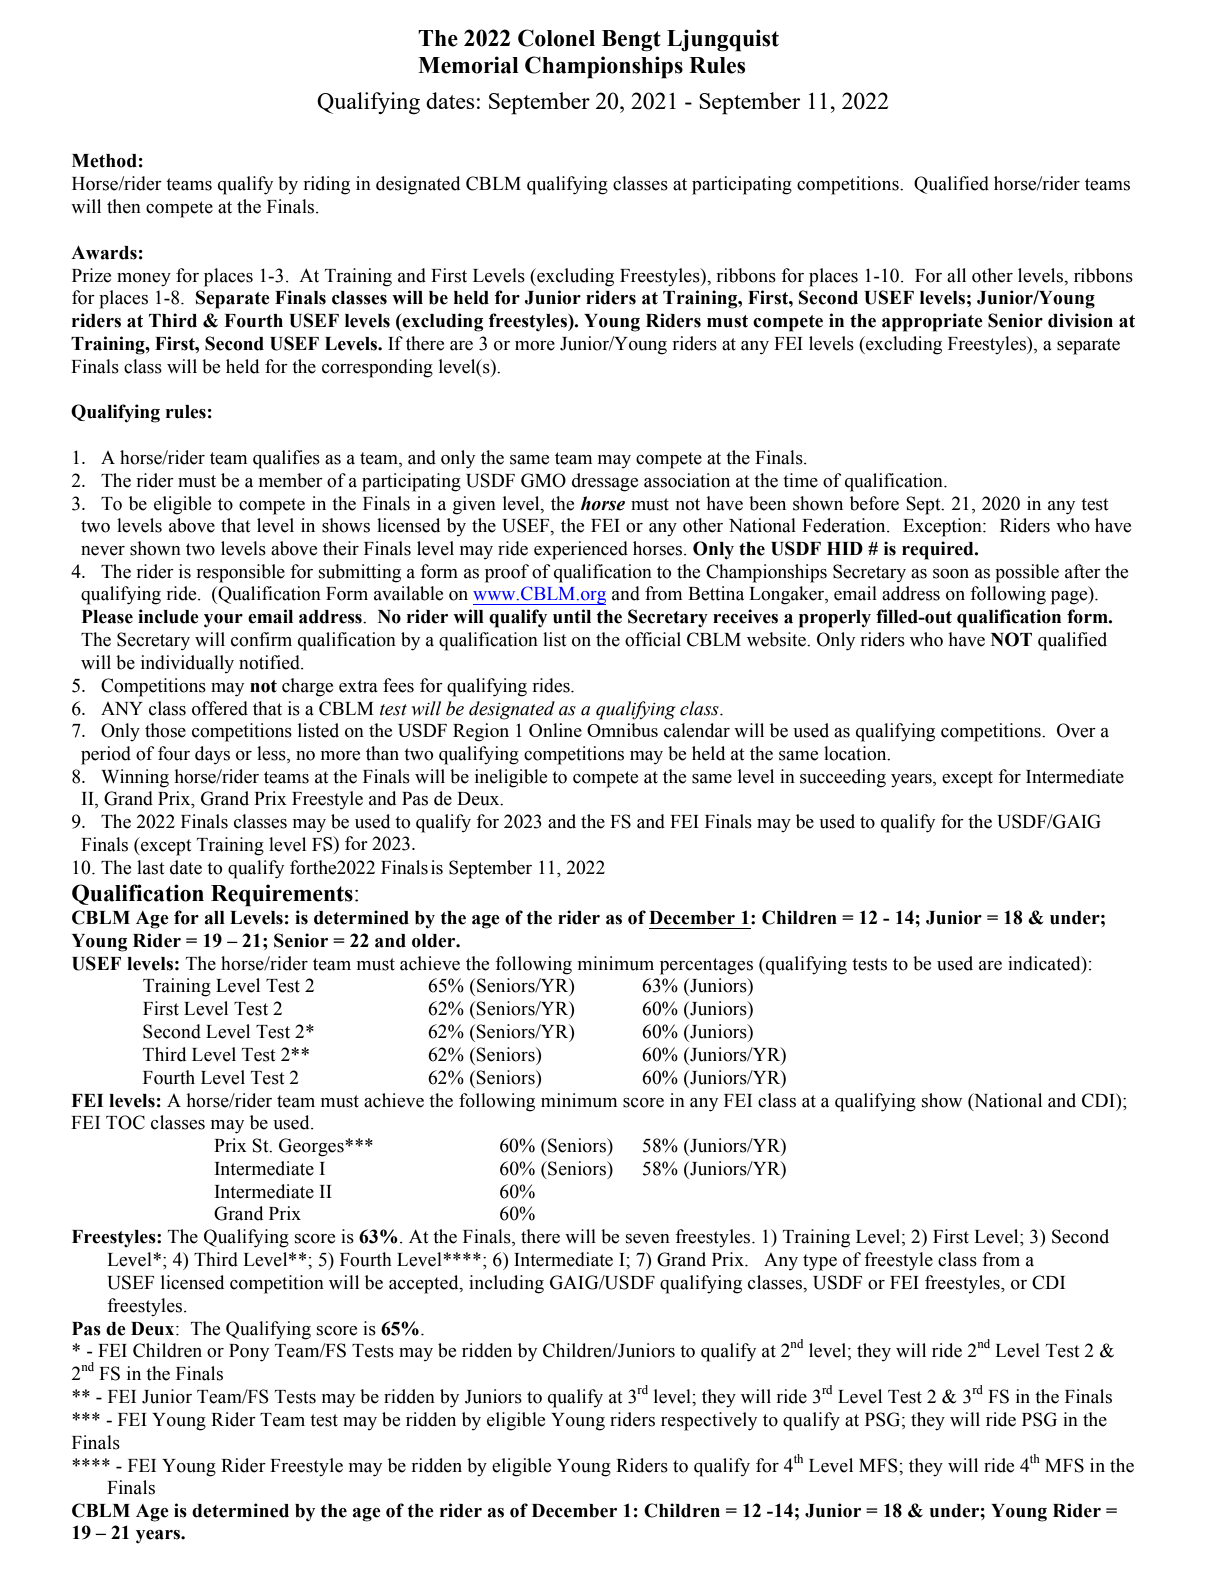  What do you see at coordinates (706, 966) in the document?
I see `percentages` at bounding box center [706, 966].
